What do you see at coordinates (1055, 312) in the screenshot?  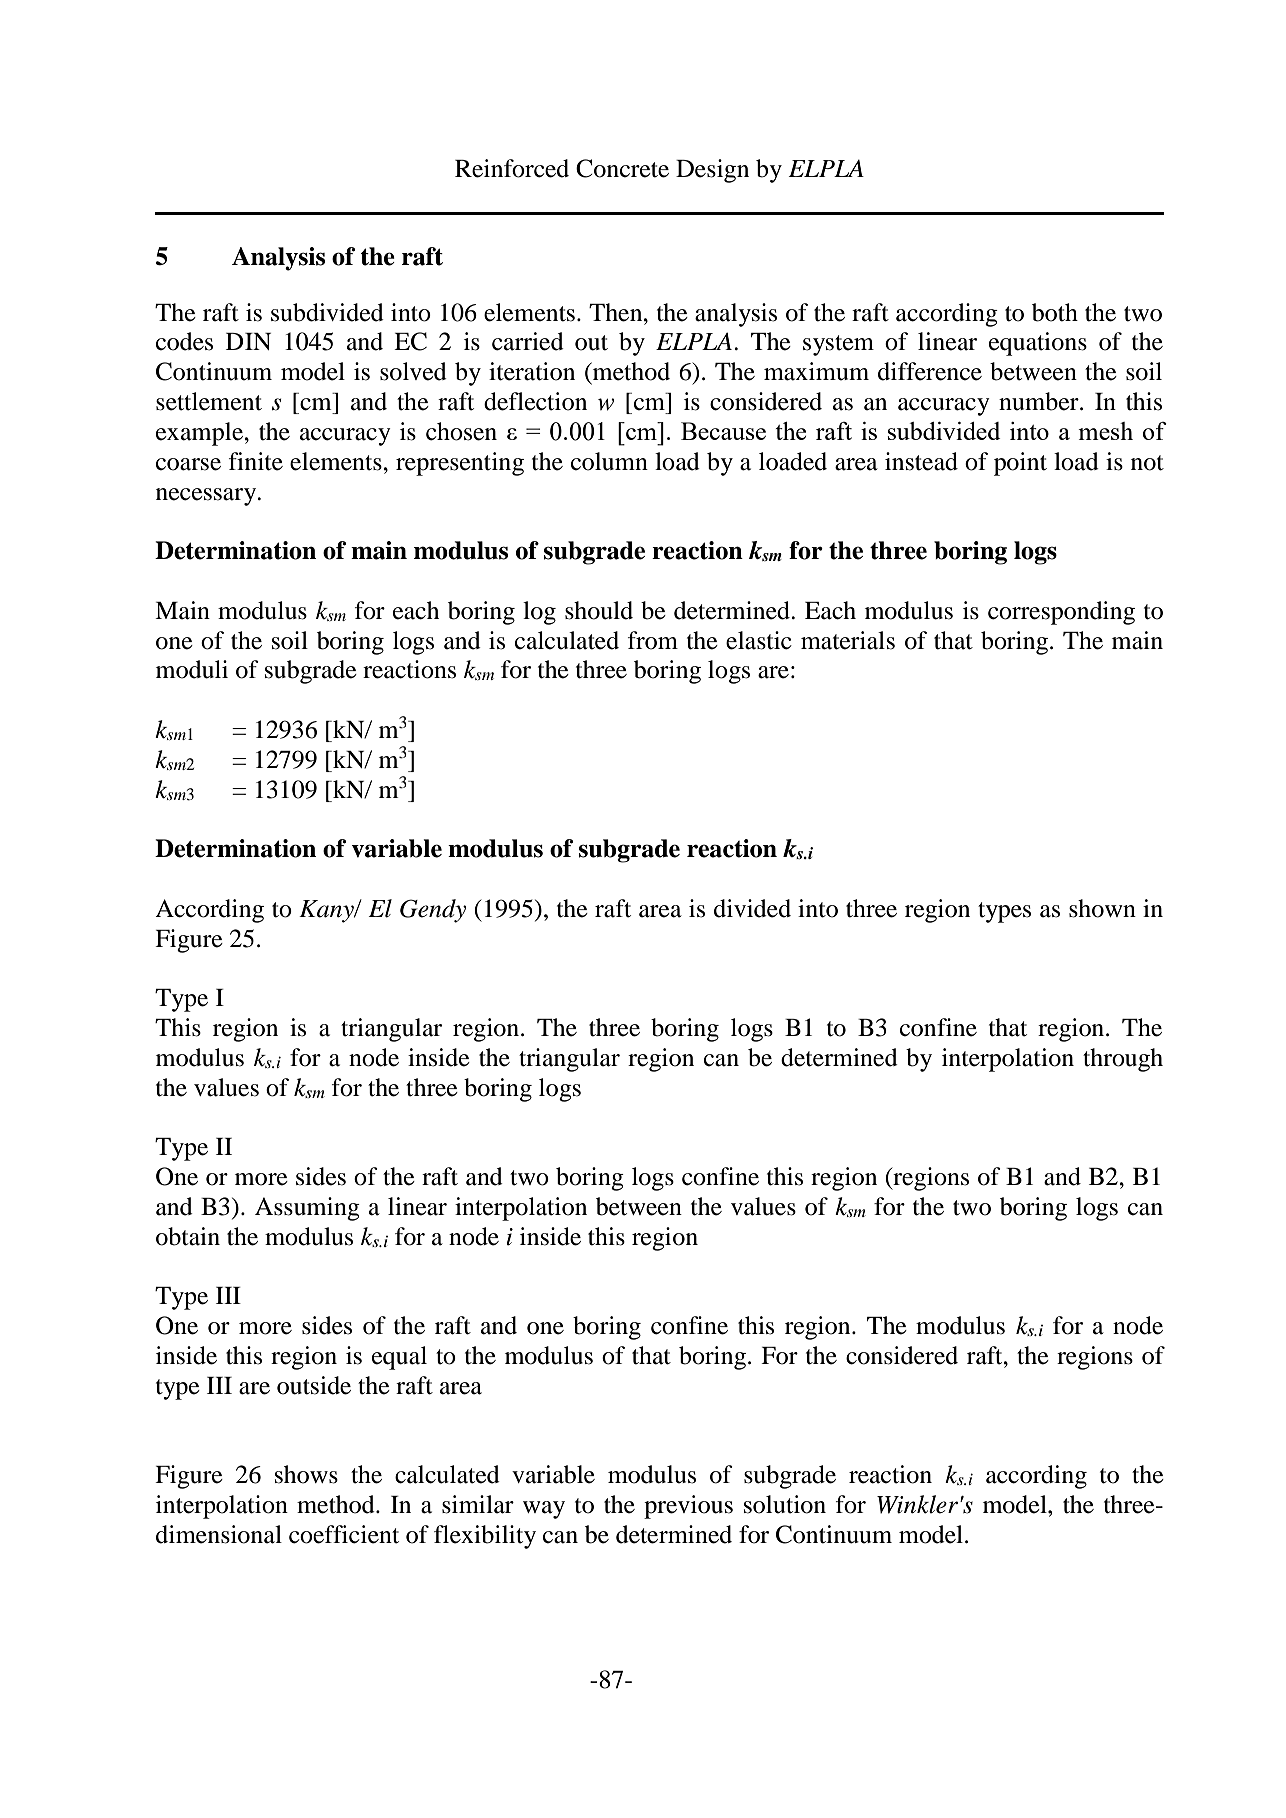 I see `both` at bounding box center [1055, 312].
